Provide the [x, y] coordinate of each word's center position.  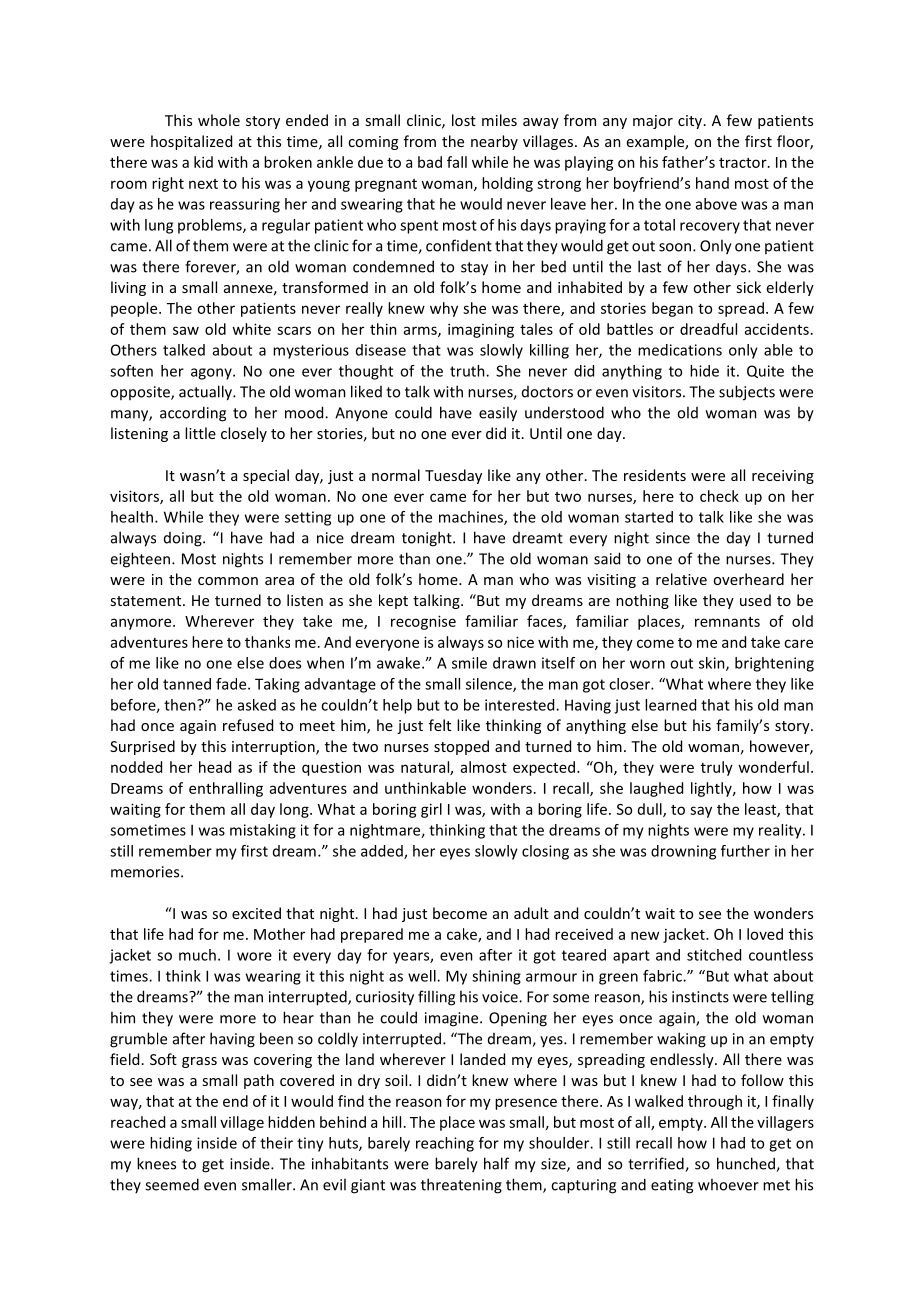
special [266, 476]
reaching [445, 1144]
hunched [747, 1164]
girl [431, 810]
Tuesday [453, 476]
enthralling [226, 789]
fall [457, 162]
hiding [171, 1144]
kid [203, 162]
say [701, 812]
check [719, 496]
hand [712, 183]
